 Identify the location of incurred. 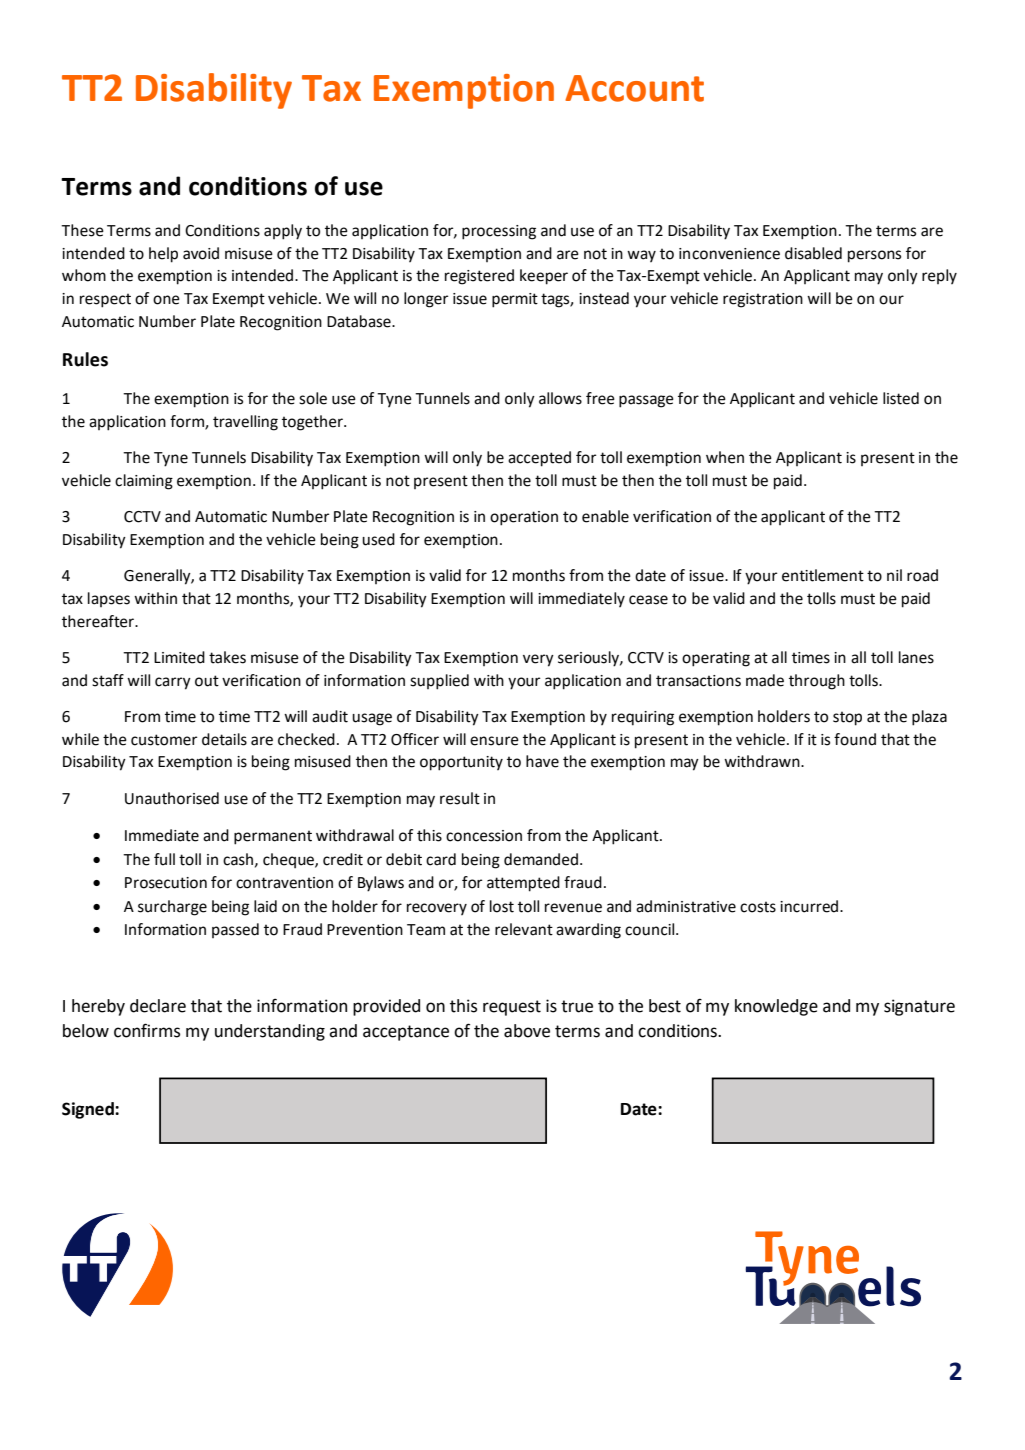
(809, 906).
